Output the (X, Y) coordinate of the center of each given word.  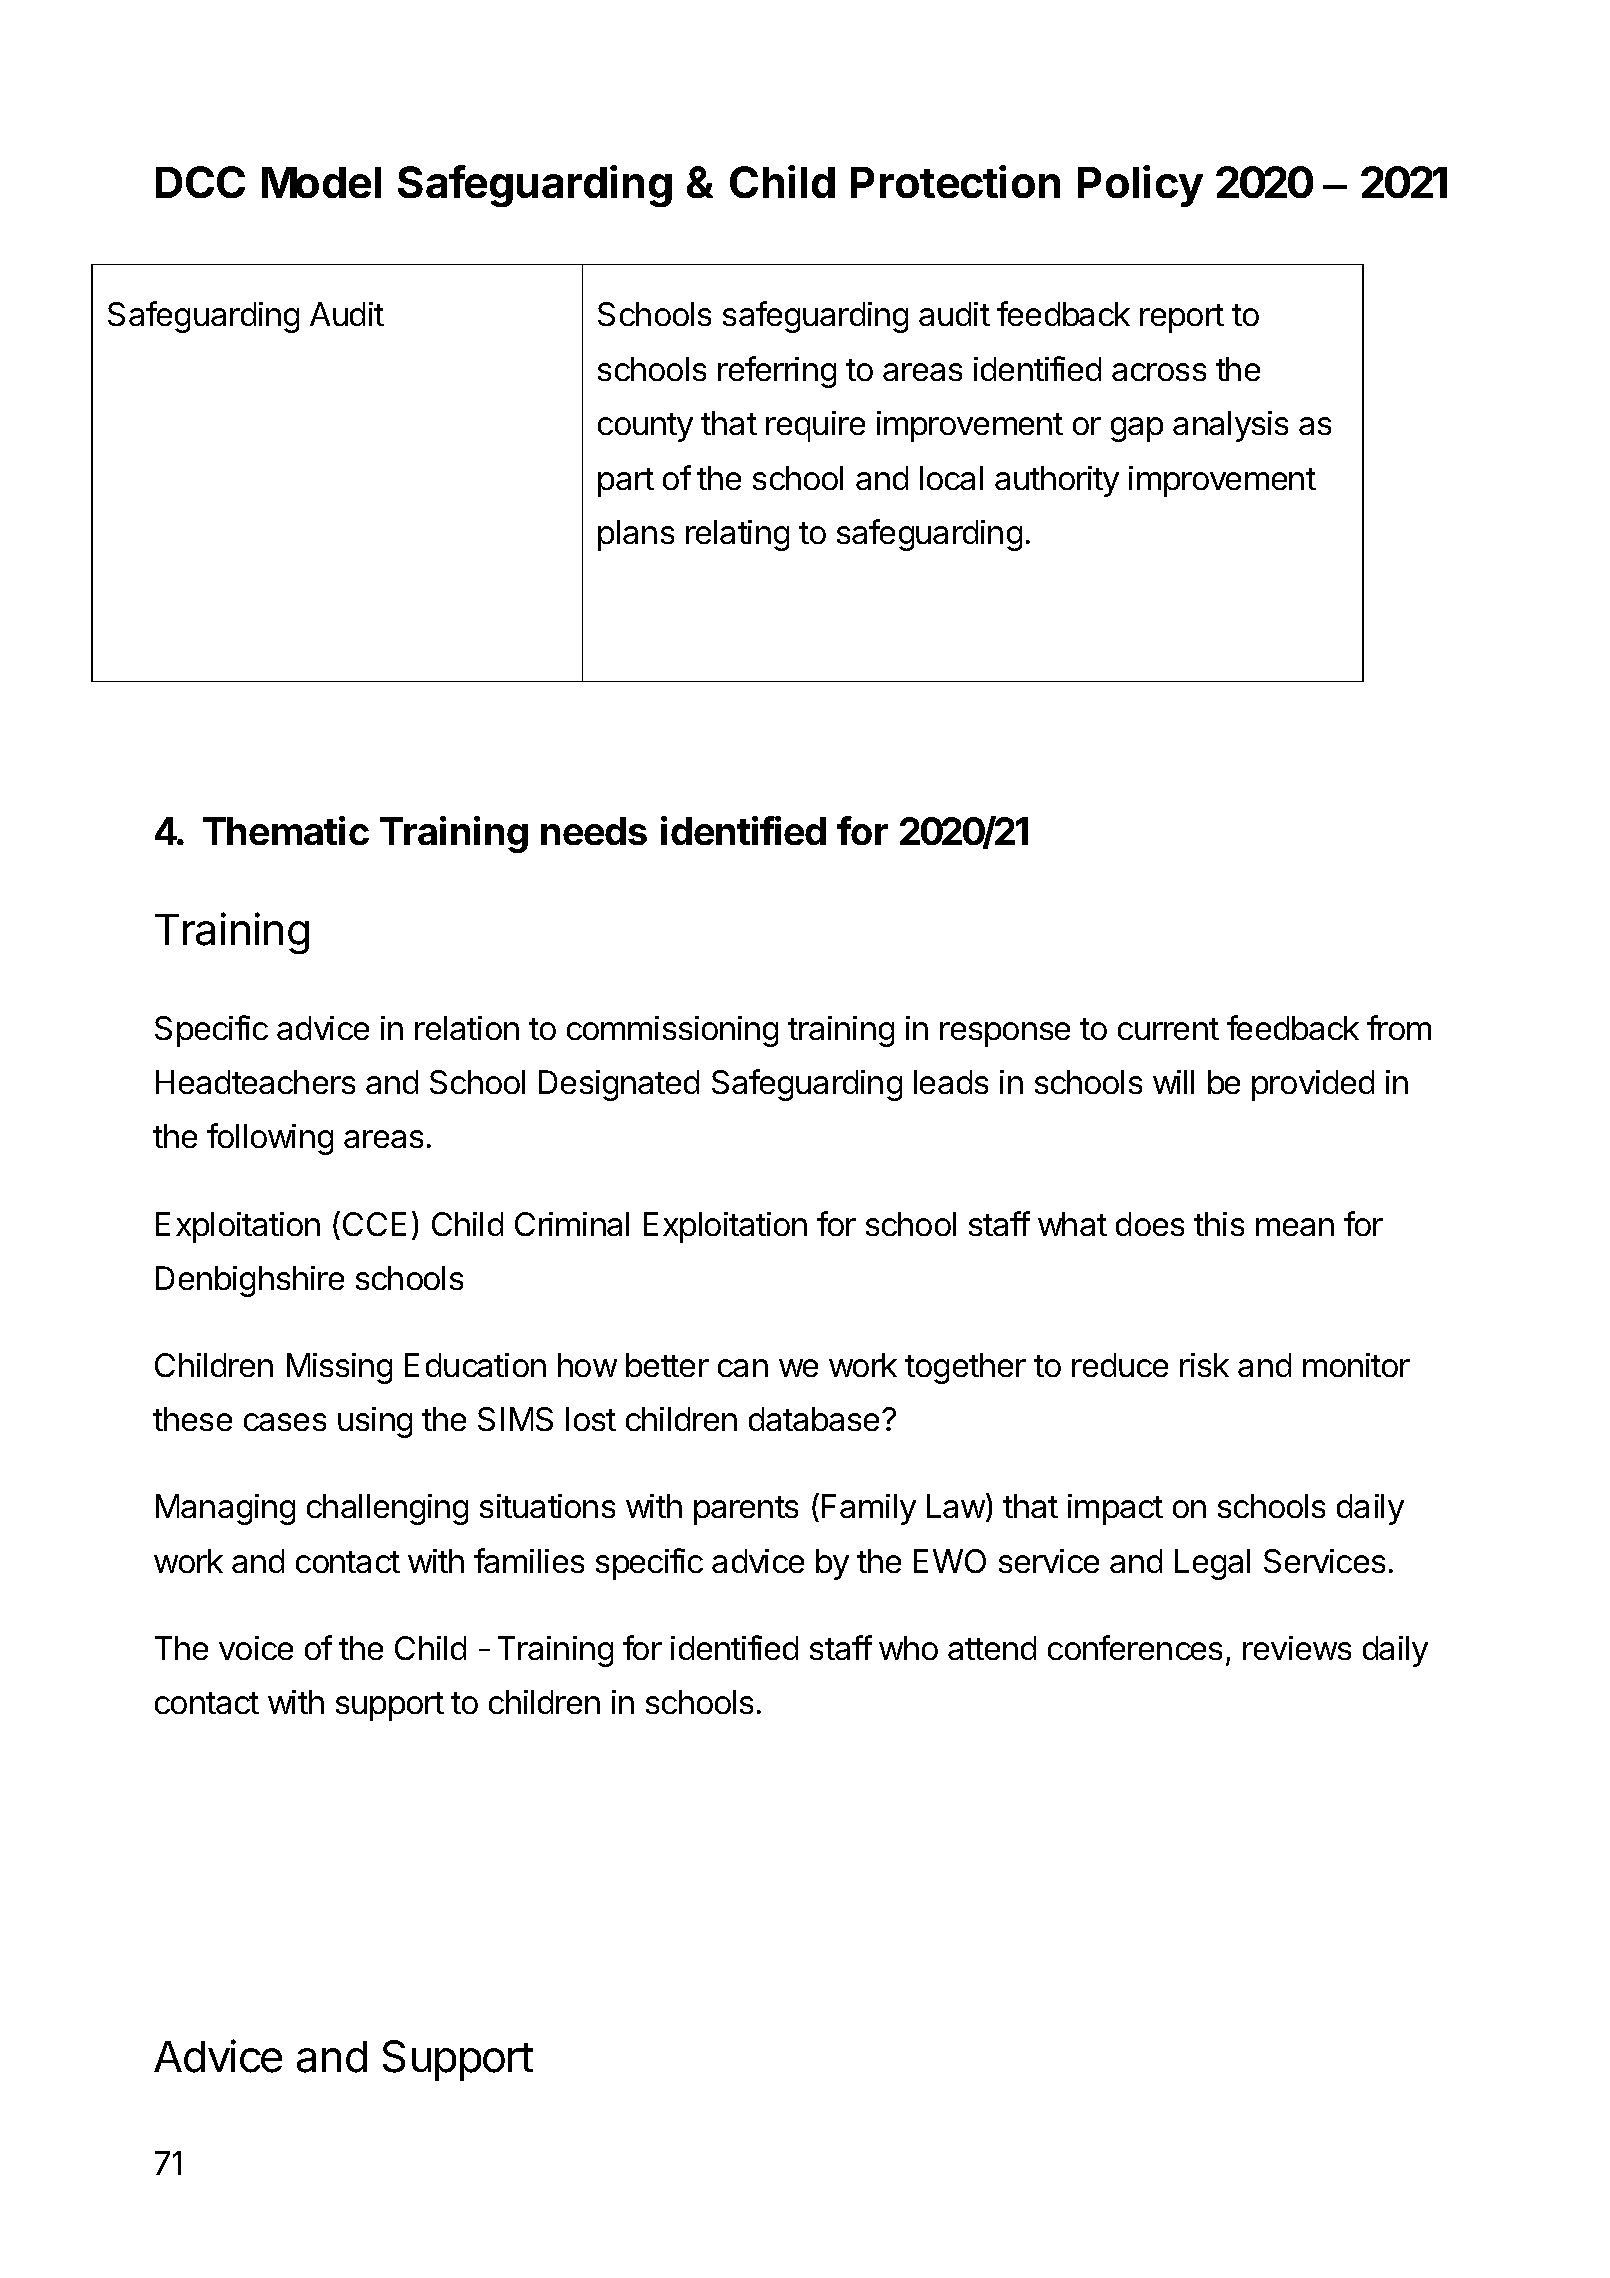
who (908, 1648)
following (270, 1139)
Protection (955, 181)
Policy (1140, 186)
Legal (1212, 1564)
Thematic (286, 830)
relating (737, 535)
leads (951, 1082)
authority (1057, 481)
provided (1313, 1085)
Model (321, 182)
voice (256, 1648)
